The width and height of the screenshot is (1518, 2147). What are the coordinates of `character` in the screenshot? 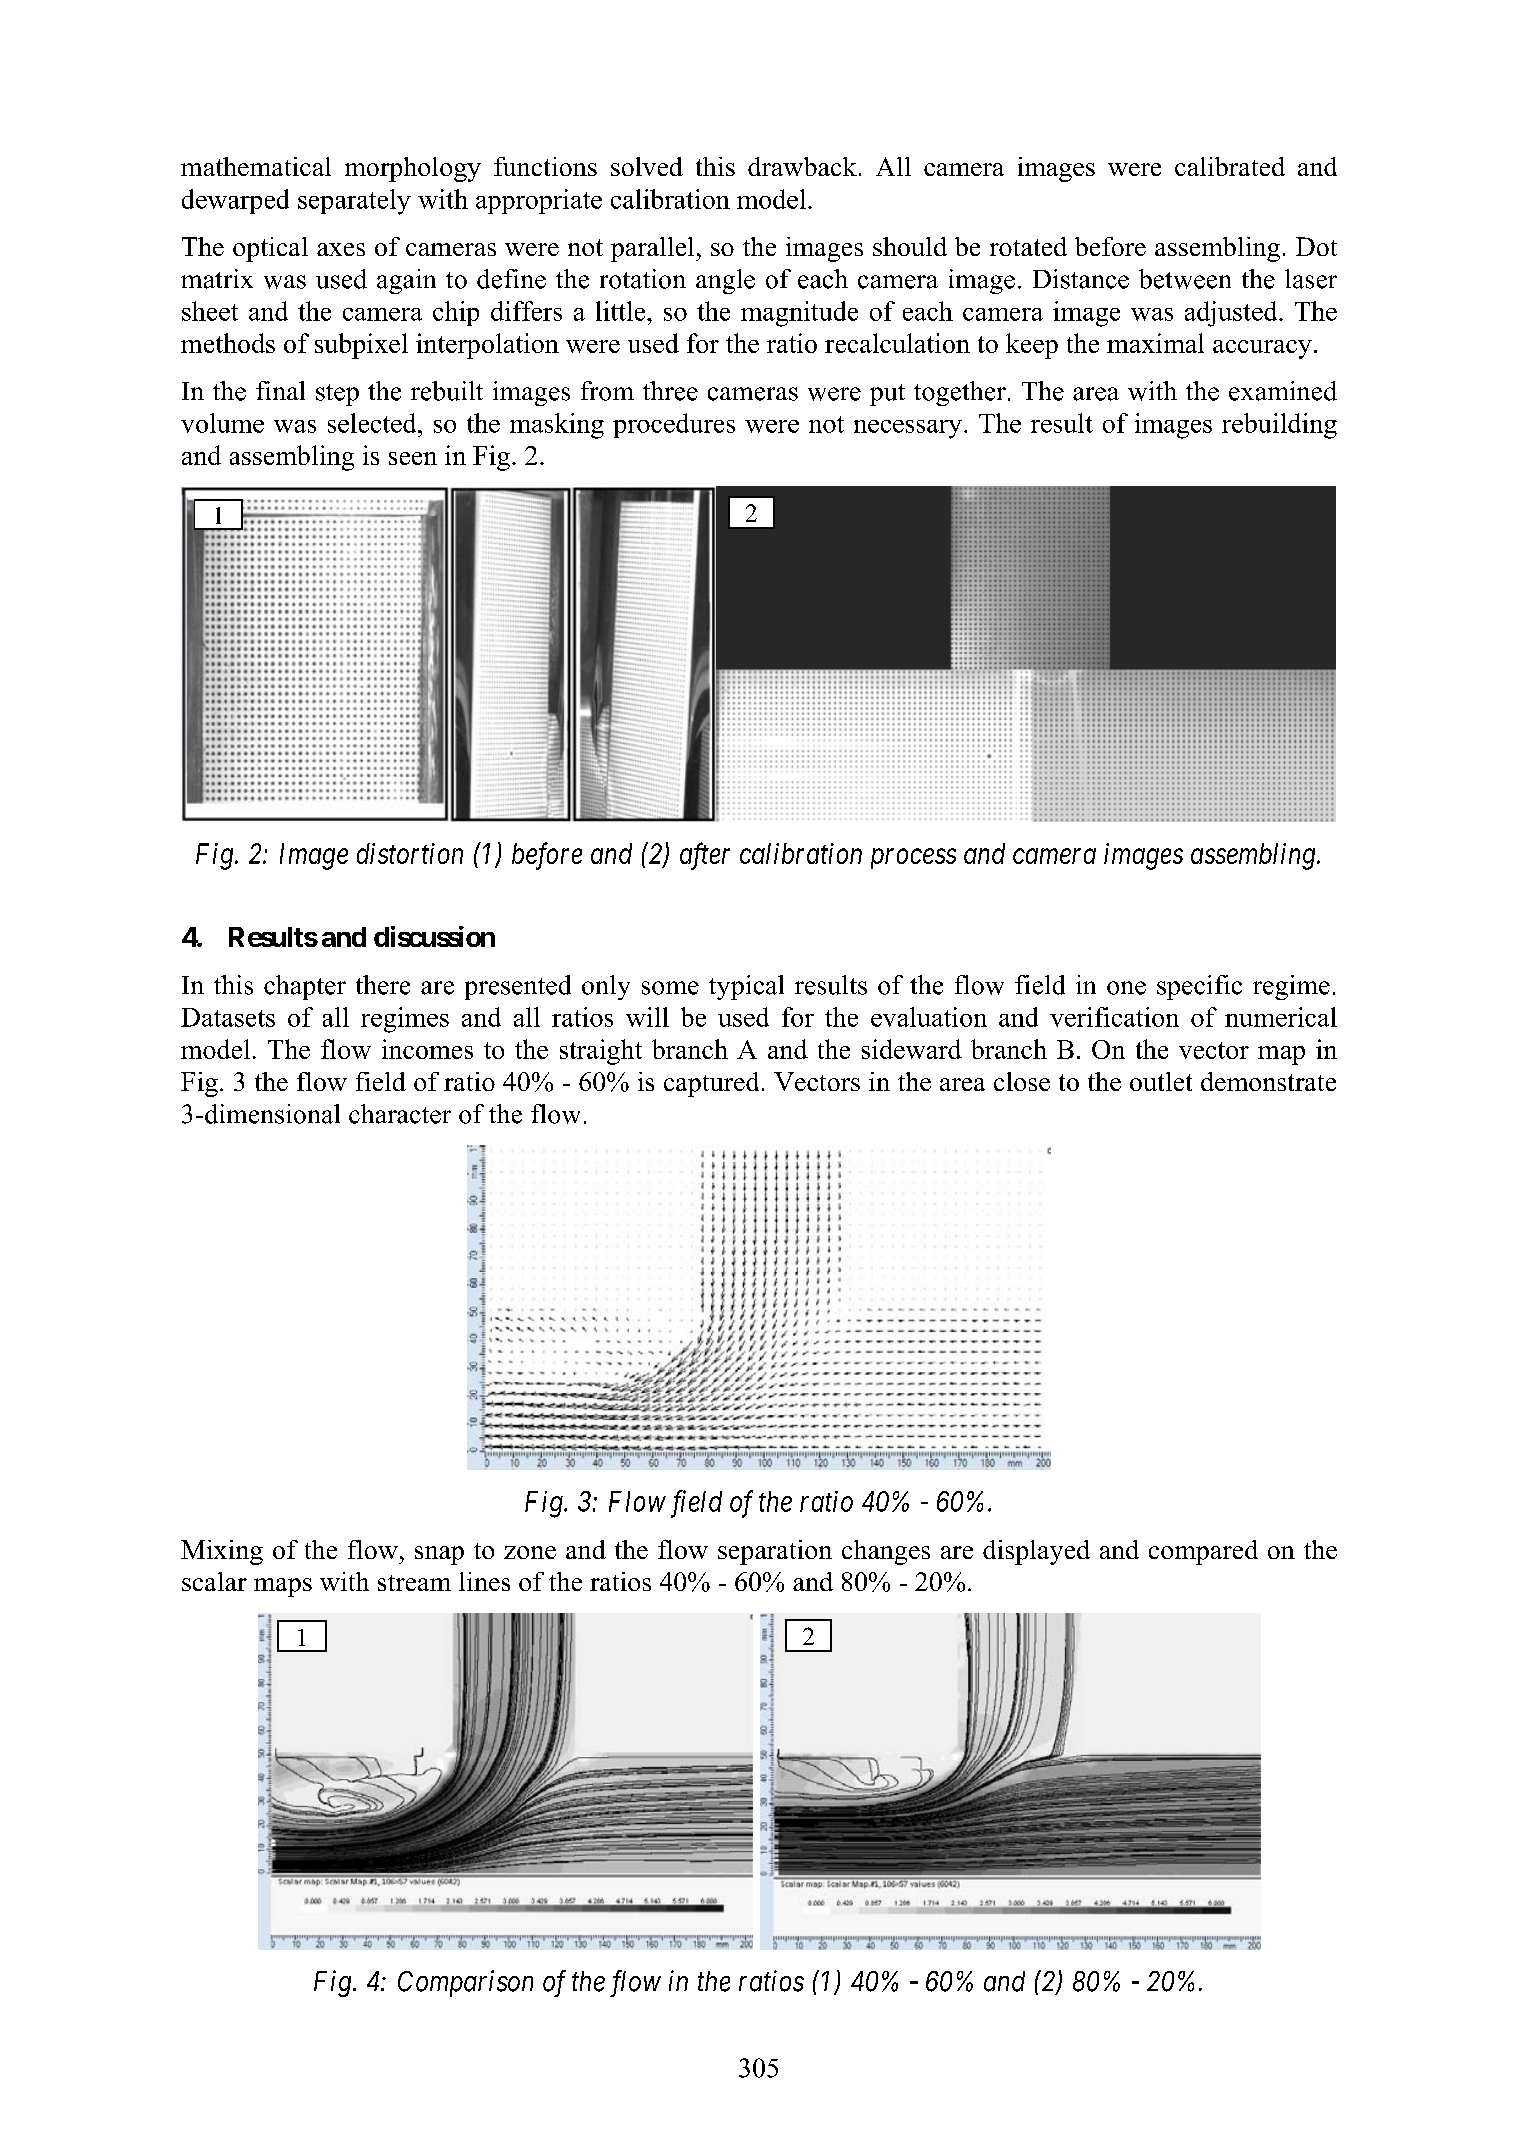 It's located at (400, 1114).
